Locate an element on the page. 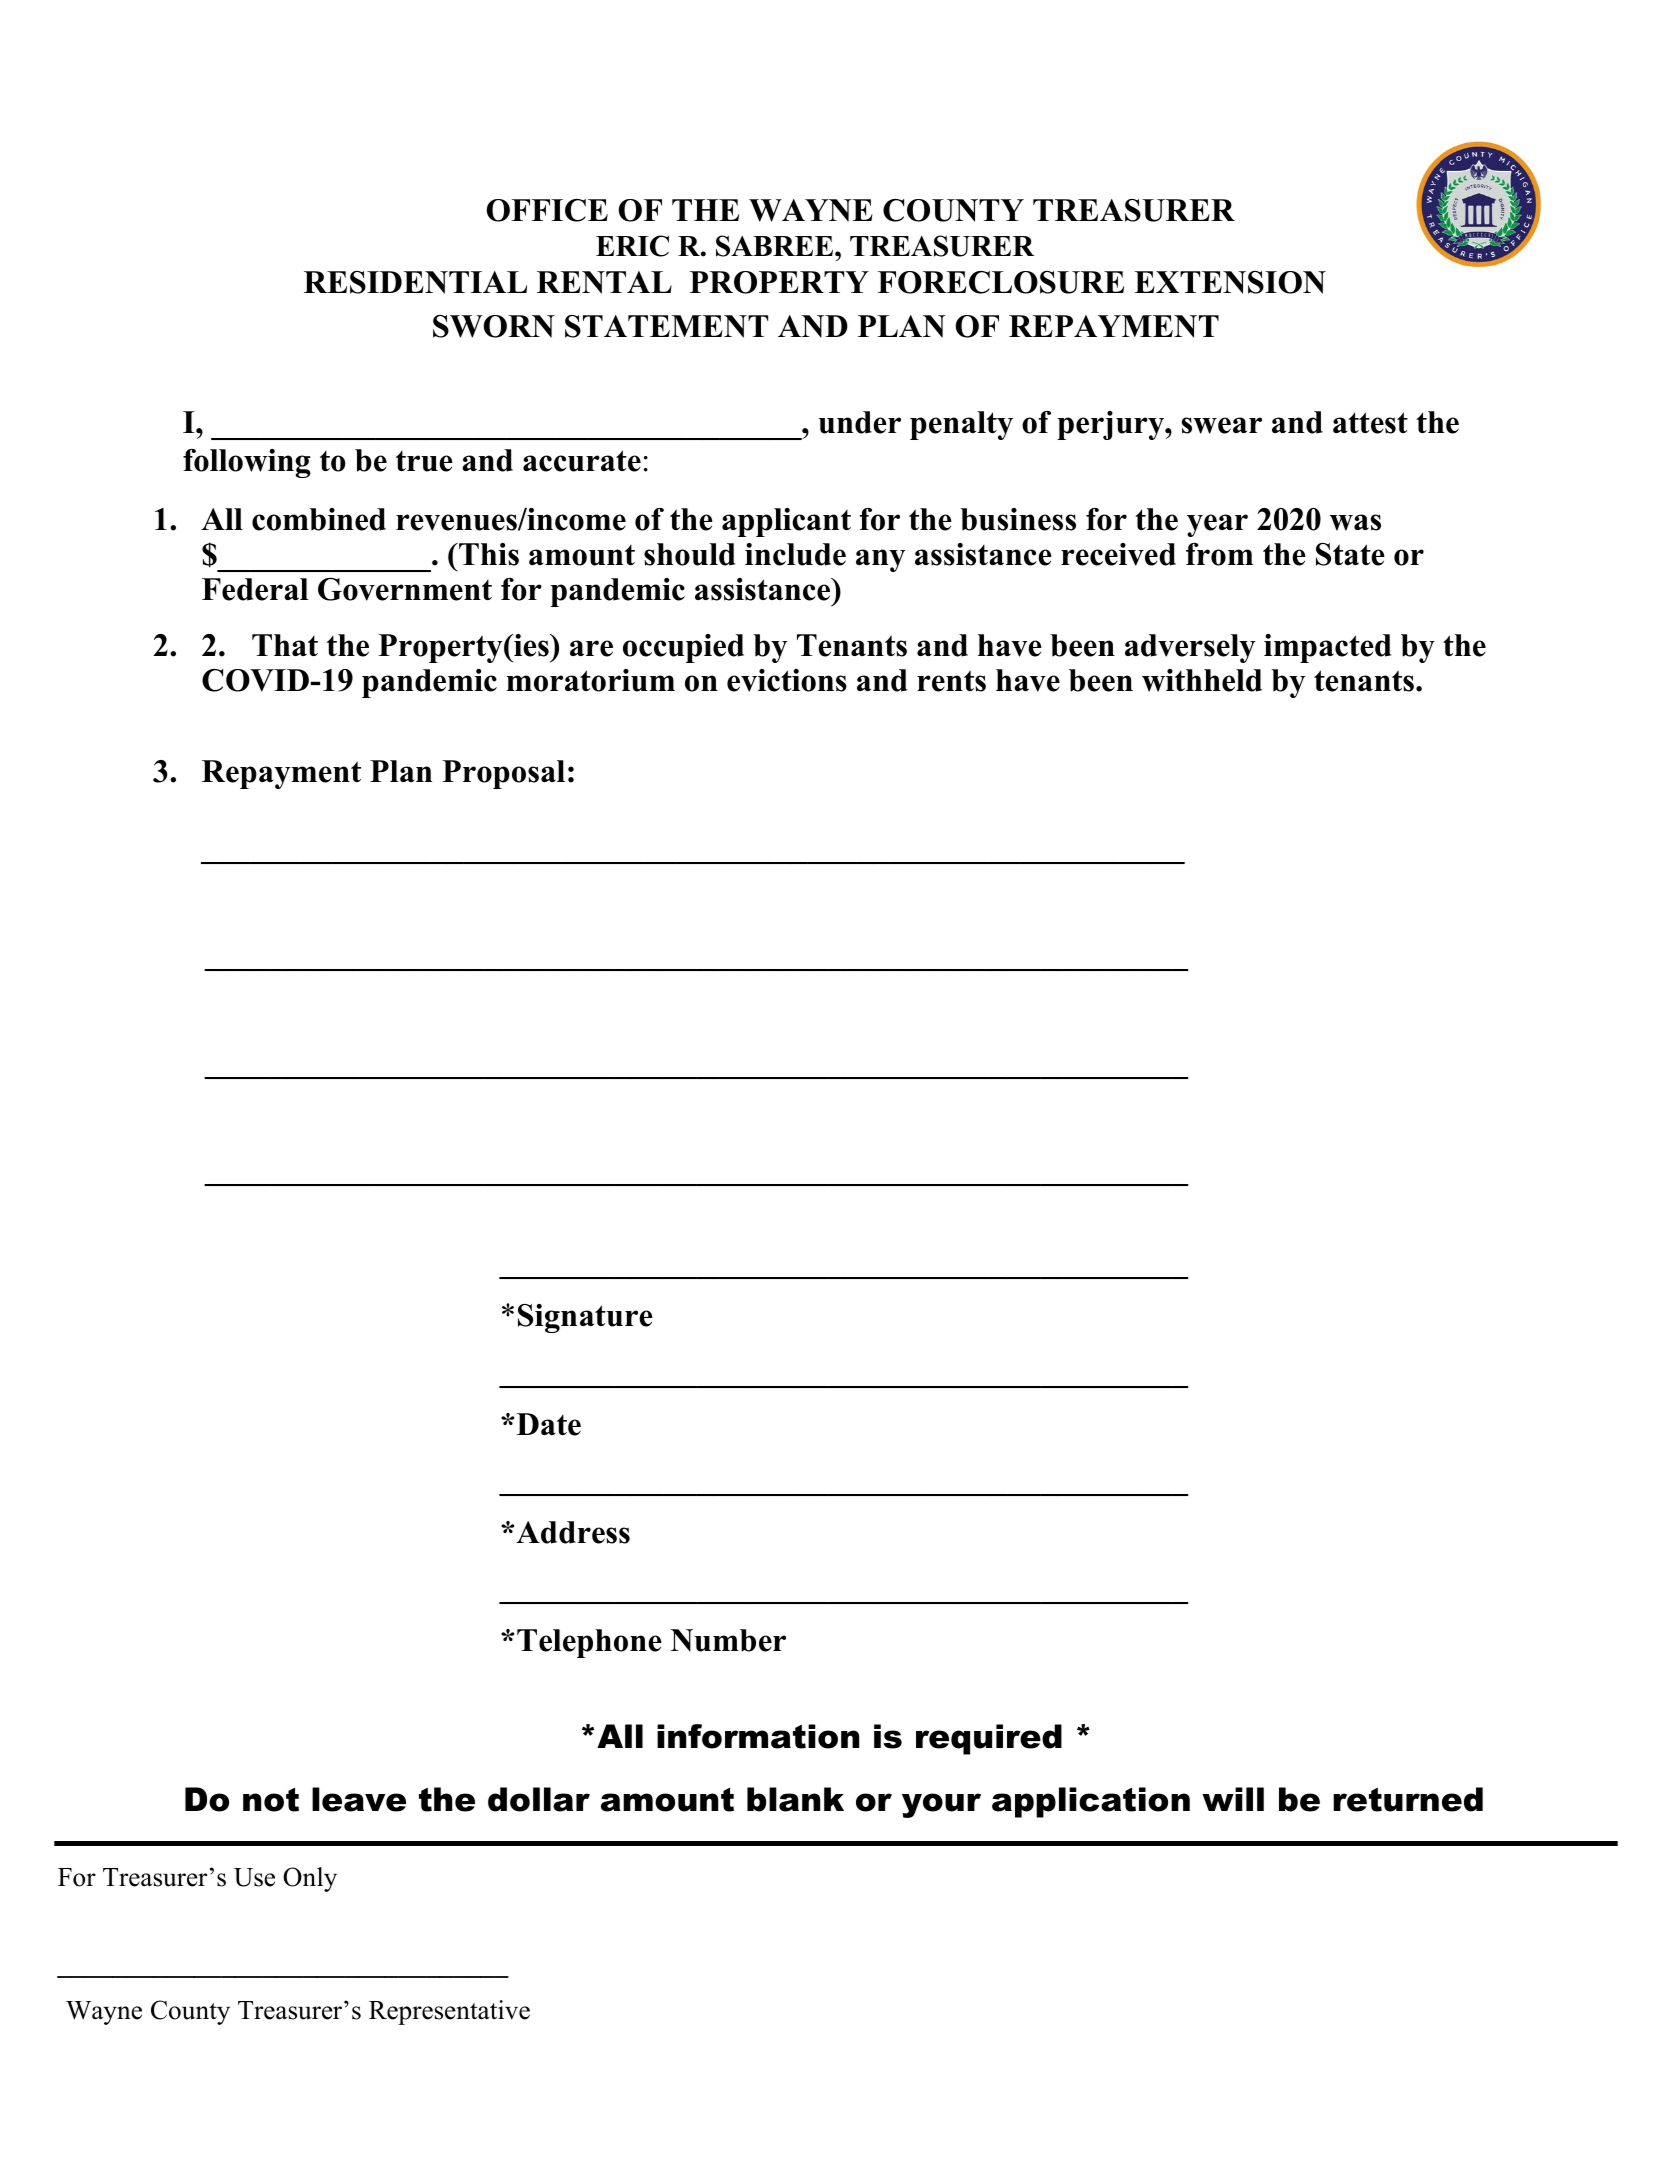  evictions is located at coordinates (787, 680).
